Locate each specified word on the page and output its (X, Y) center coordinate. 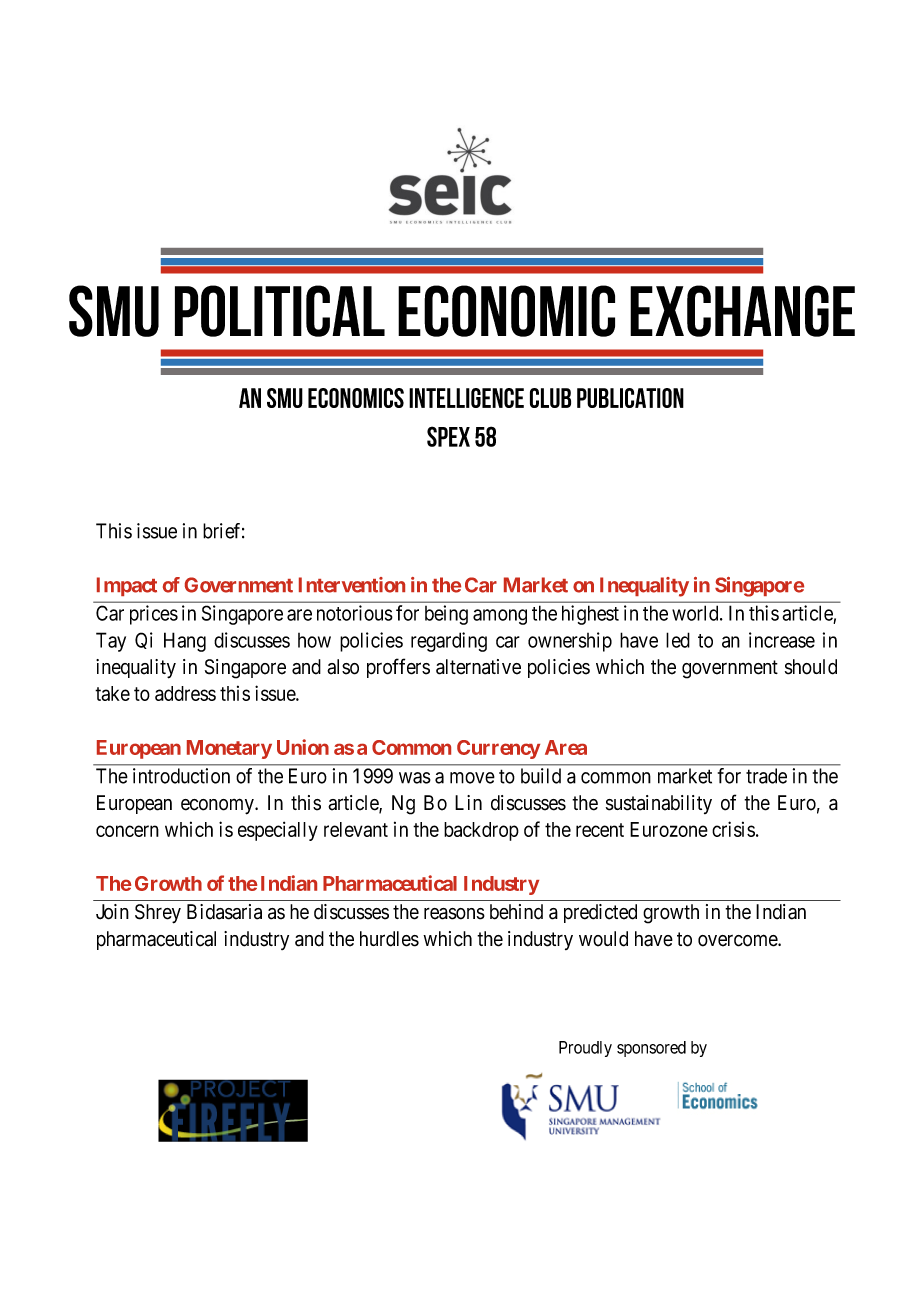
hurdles (389, 939)
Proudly (585, 1049)
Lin (468, 802)
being (446, 615)
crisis (733, 829)
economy (218, 806)
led (678, 640)
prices (154, 615)
